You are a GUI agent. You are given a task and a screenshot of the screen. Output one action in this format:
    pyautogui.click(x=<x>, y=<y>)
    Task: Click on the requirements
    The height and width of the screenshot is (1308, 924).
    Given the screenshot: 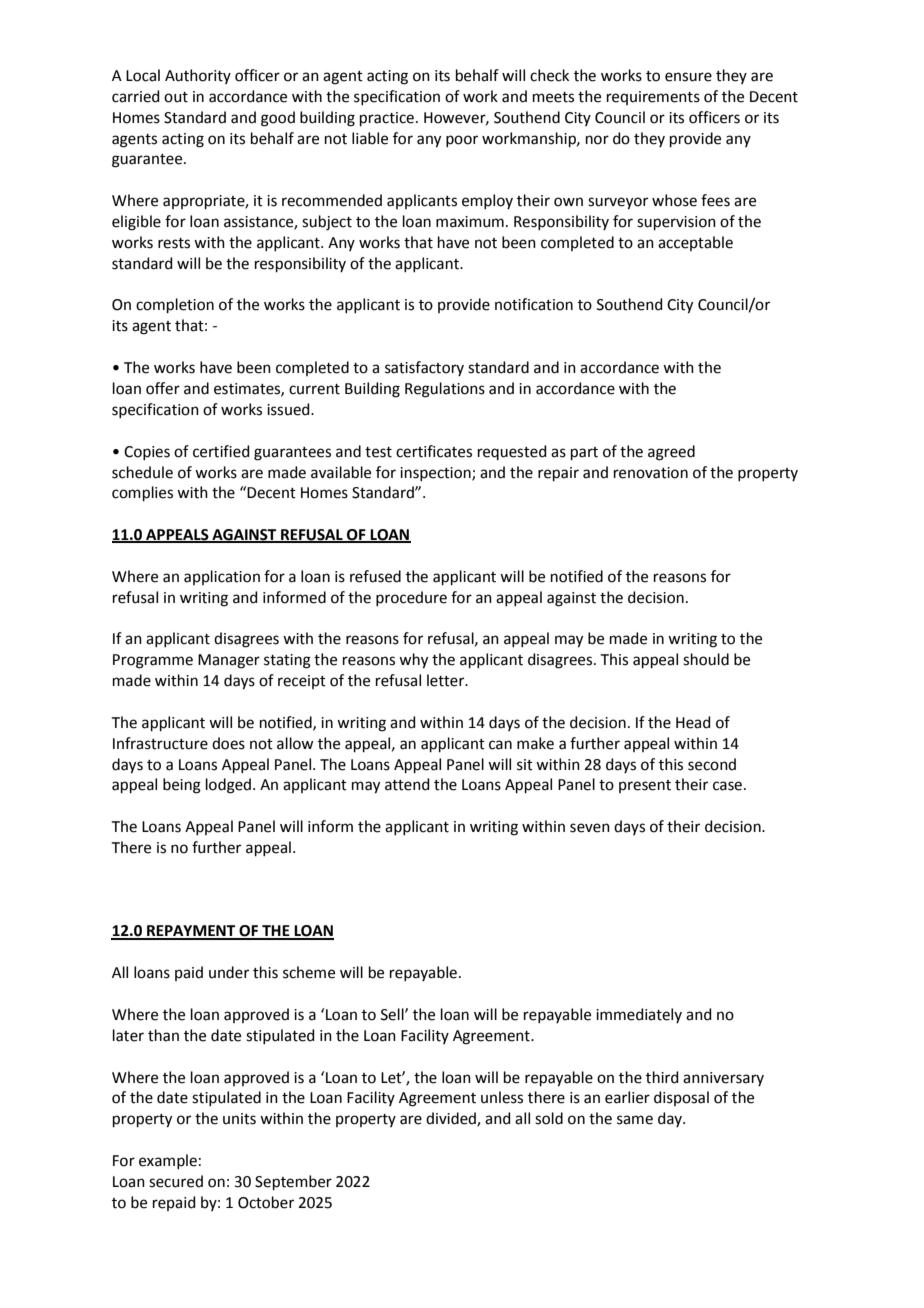 What is the action you would take?
    pyautogui.click(x=653, y=98)
